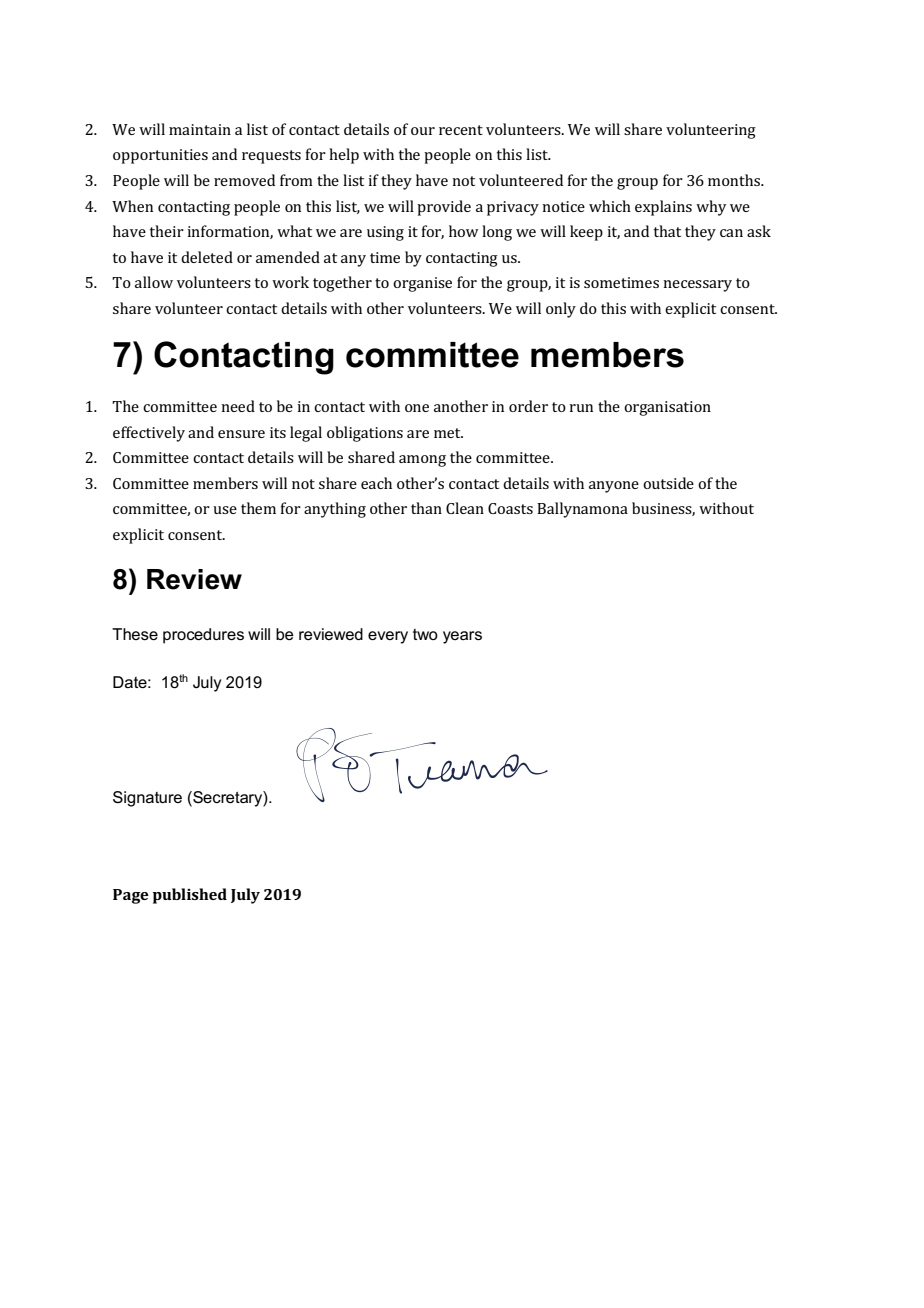 The width and height of the document is (924, 1308). What do you see at coordinates (190, 896) in the document?
I see `published` at bounding box center [190, 896].
